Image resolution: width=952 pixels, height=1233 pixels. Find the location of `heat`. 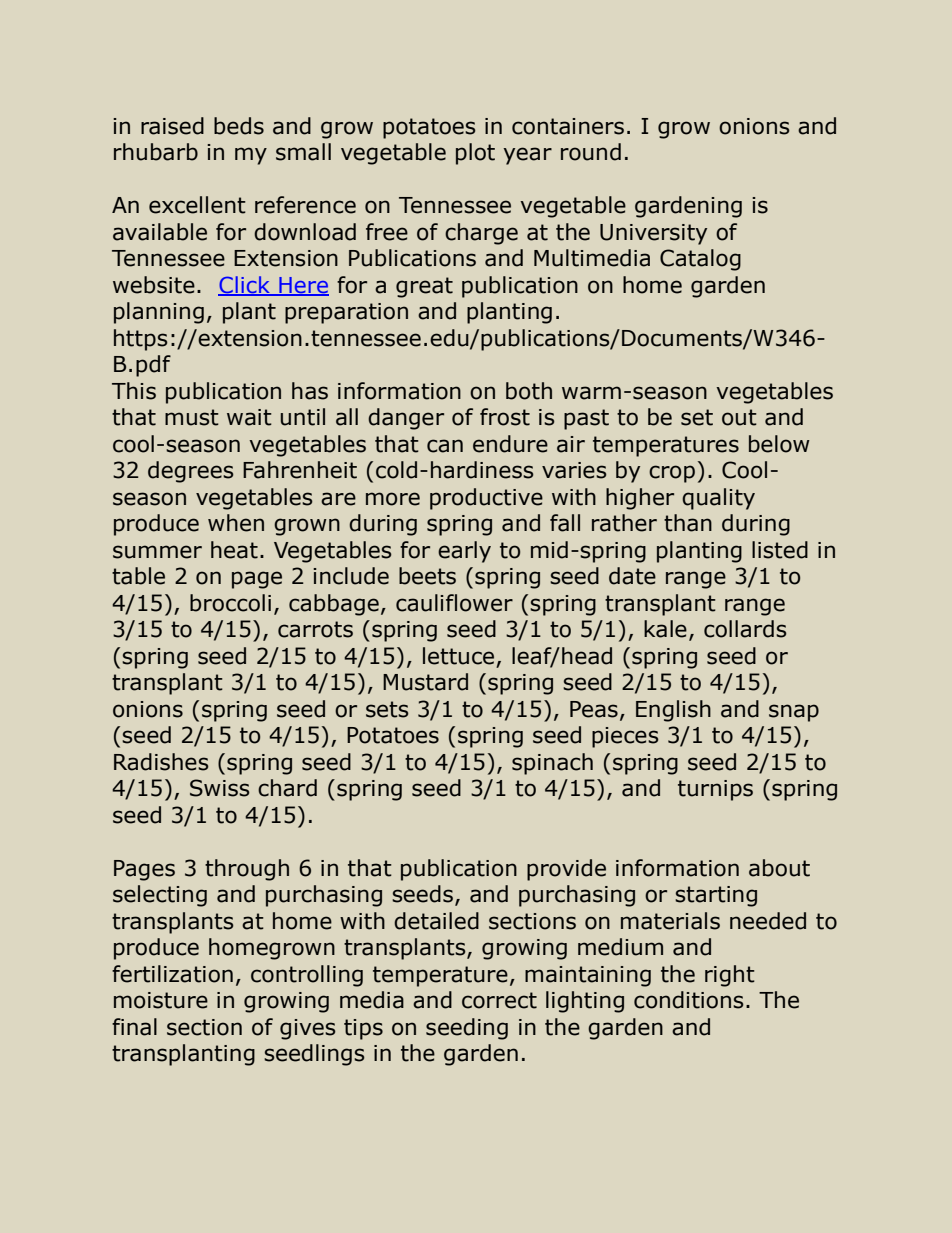

heat is located at coordinates (234, 550).
